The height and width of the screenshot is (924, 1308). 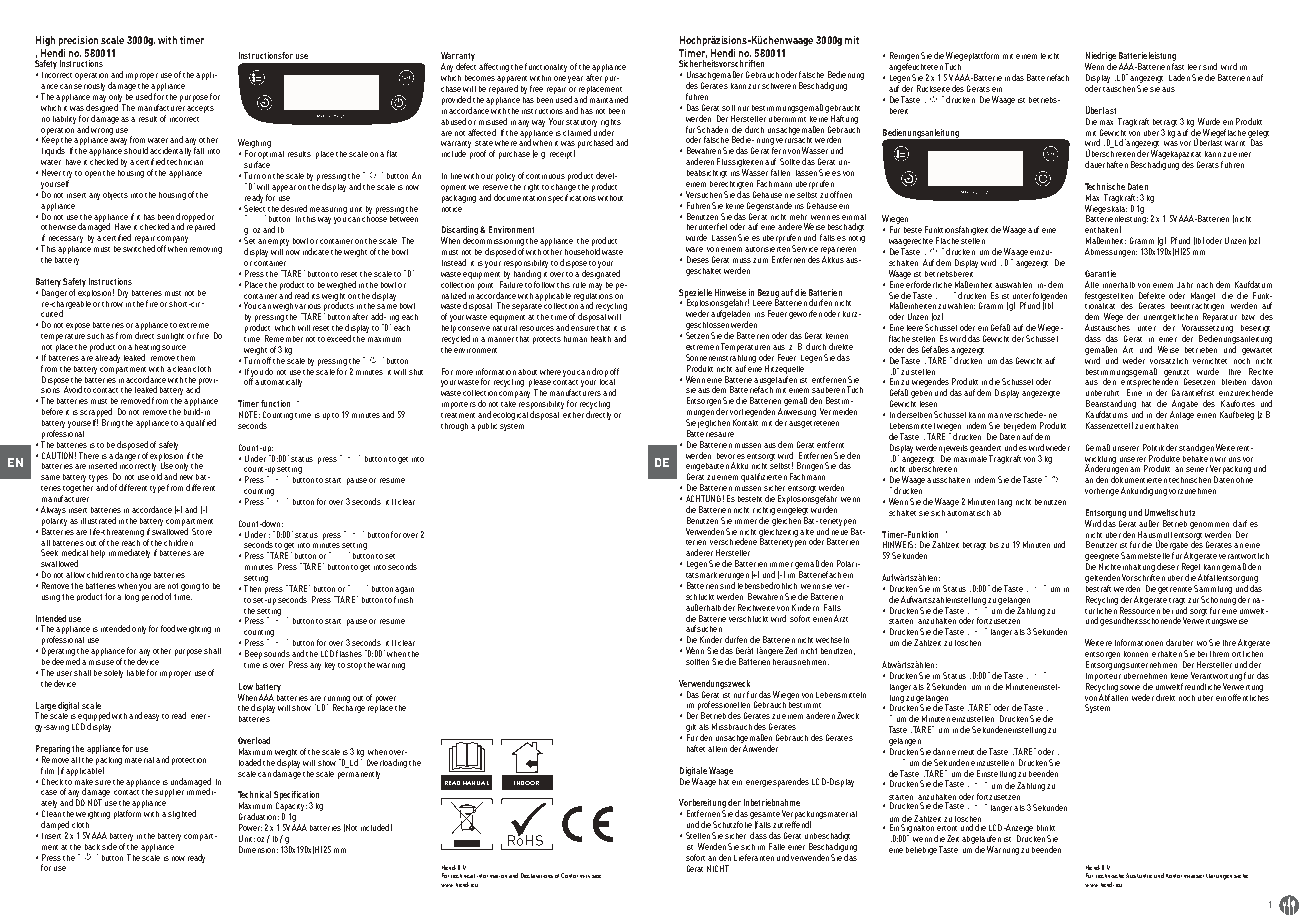 I want to click on year, so click(x=575, y=79).
